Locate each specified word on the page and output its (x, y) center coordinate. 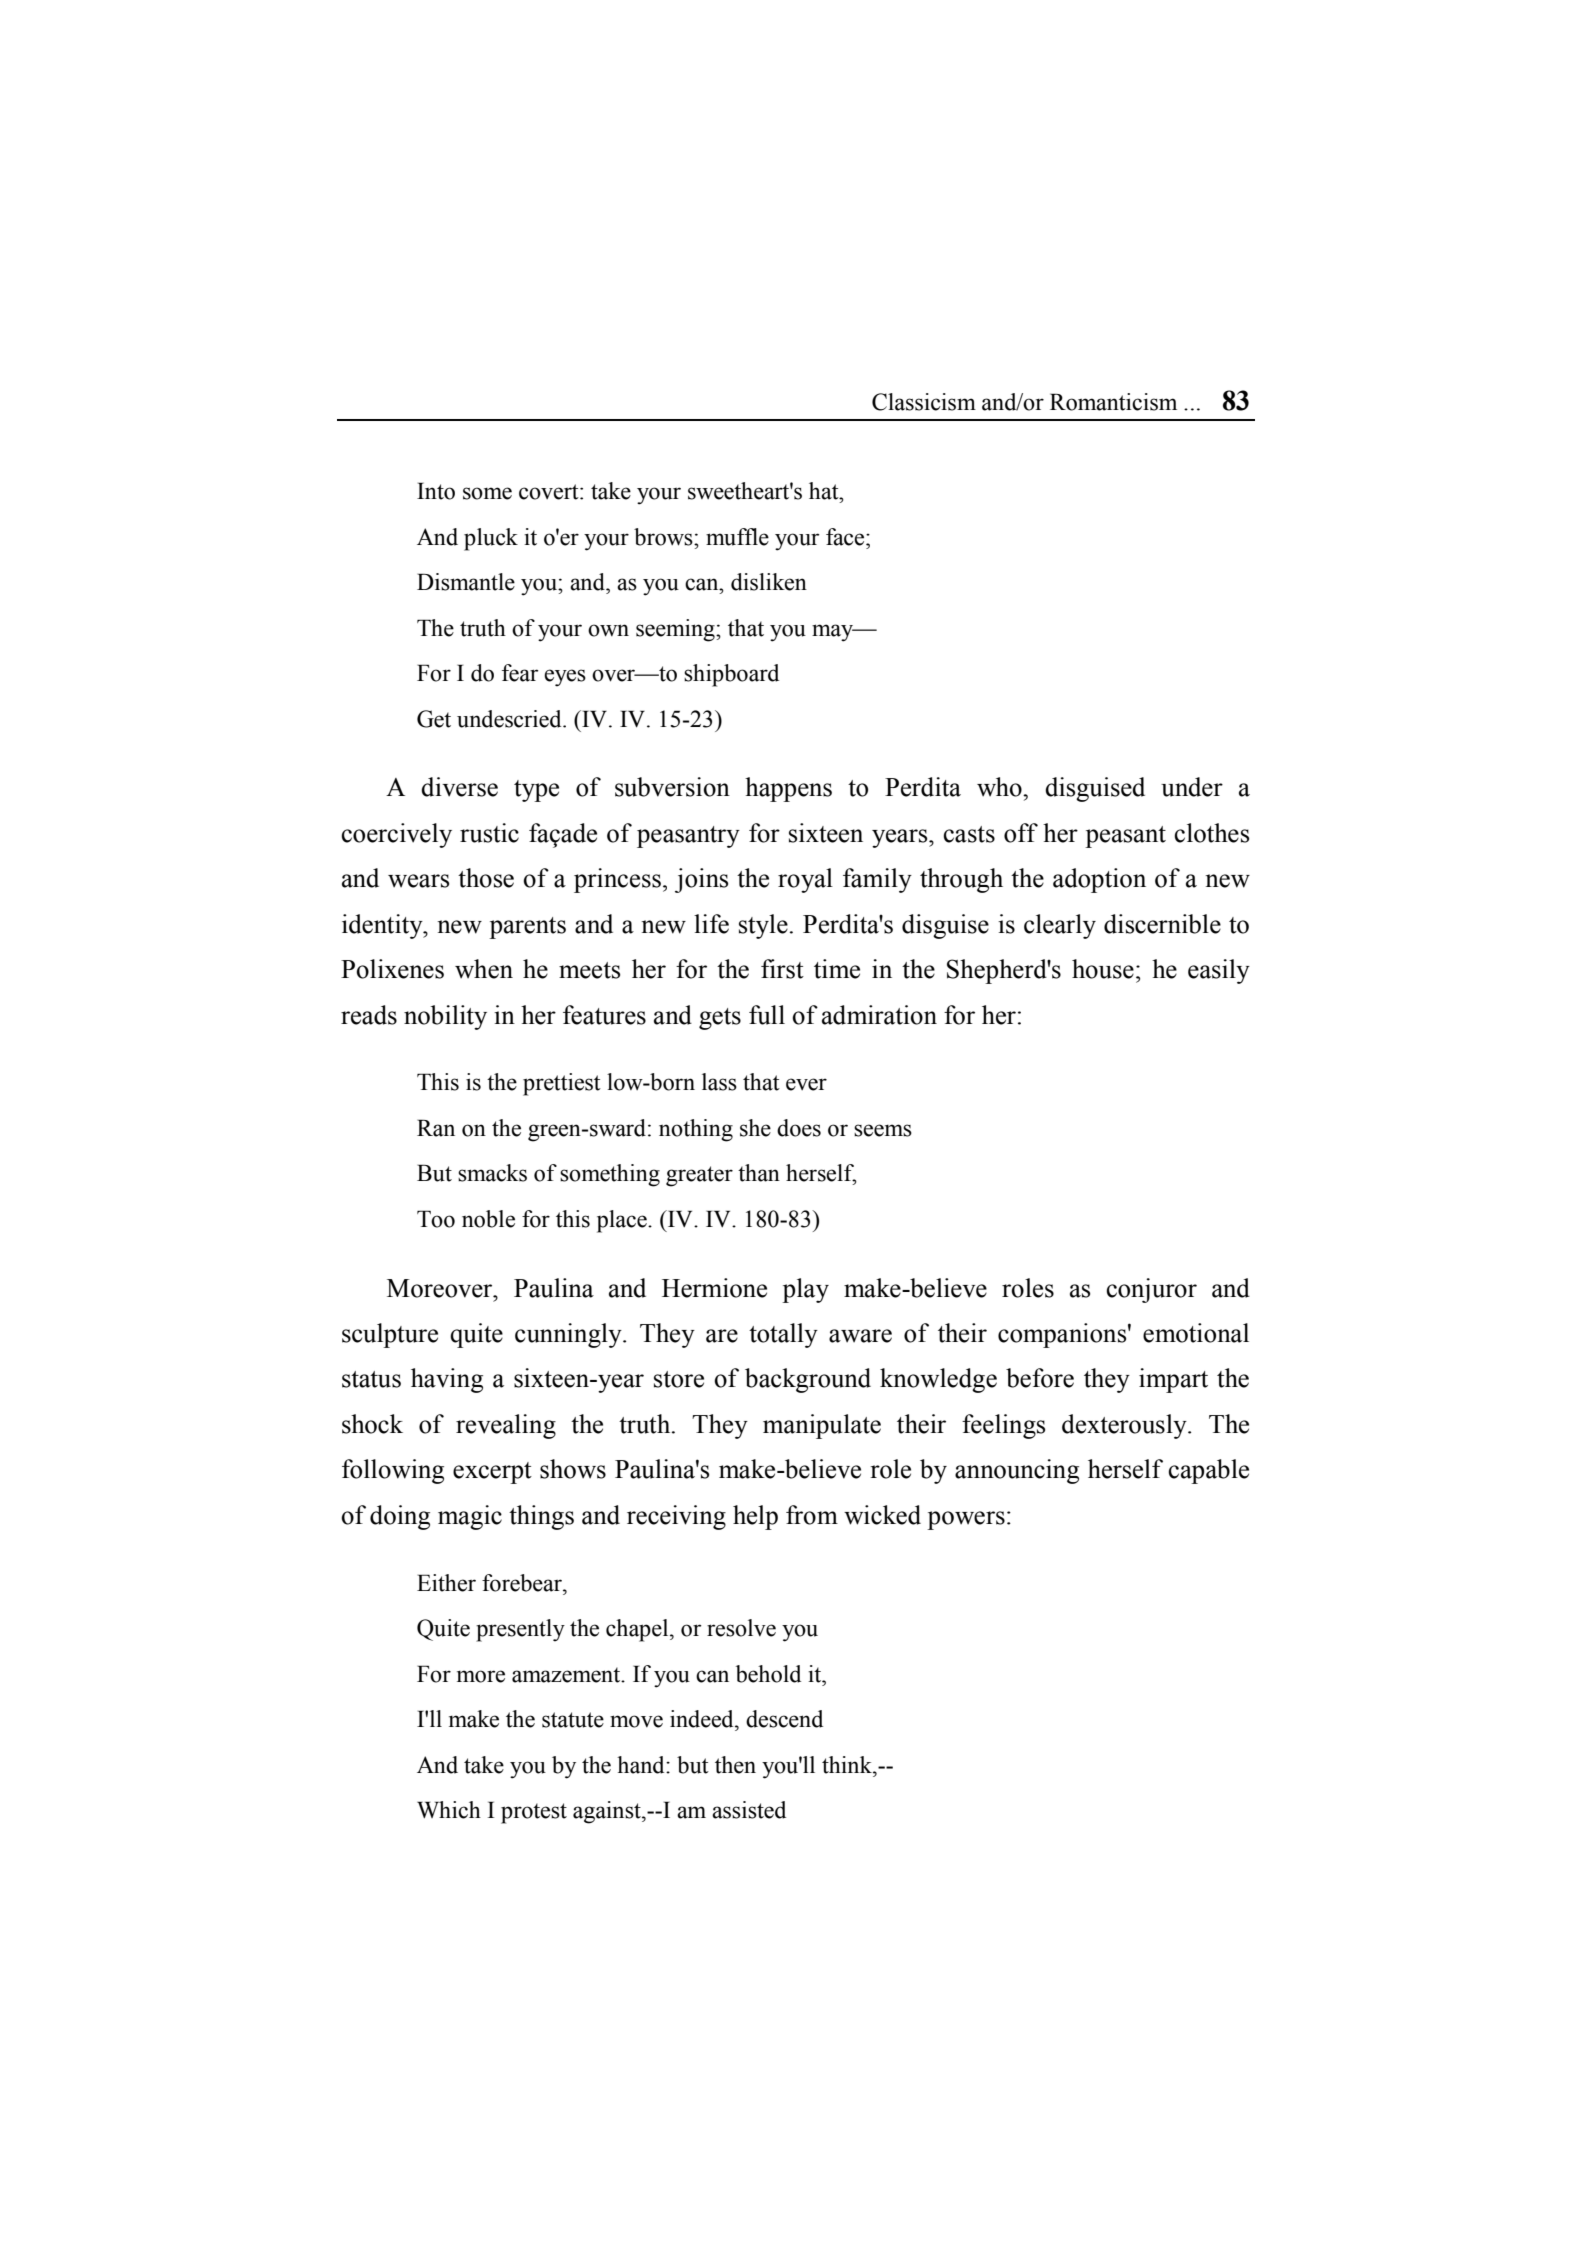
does (799, 1128)
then (735, 1765)
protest (534, 1813)
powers (966, 1520)
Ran (436, 1128)
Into (436, 491)
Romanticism (1113, 402)
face (846, 537)
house (1103, 969)
